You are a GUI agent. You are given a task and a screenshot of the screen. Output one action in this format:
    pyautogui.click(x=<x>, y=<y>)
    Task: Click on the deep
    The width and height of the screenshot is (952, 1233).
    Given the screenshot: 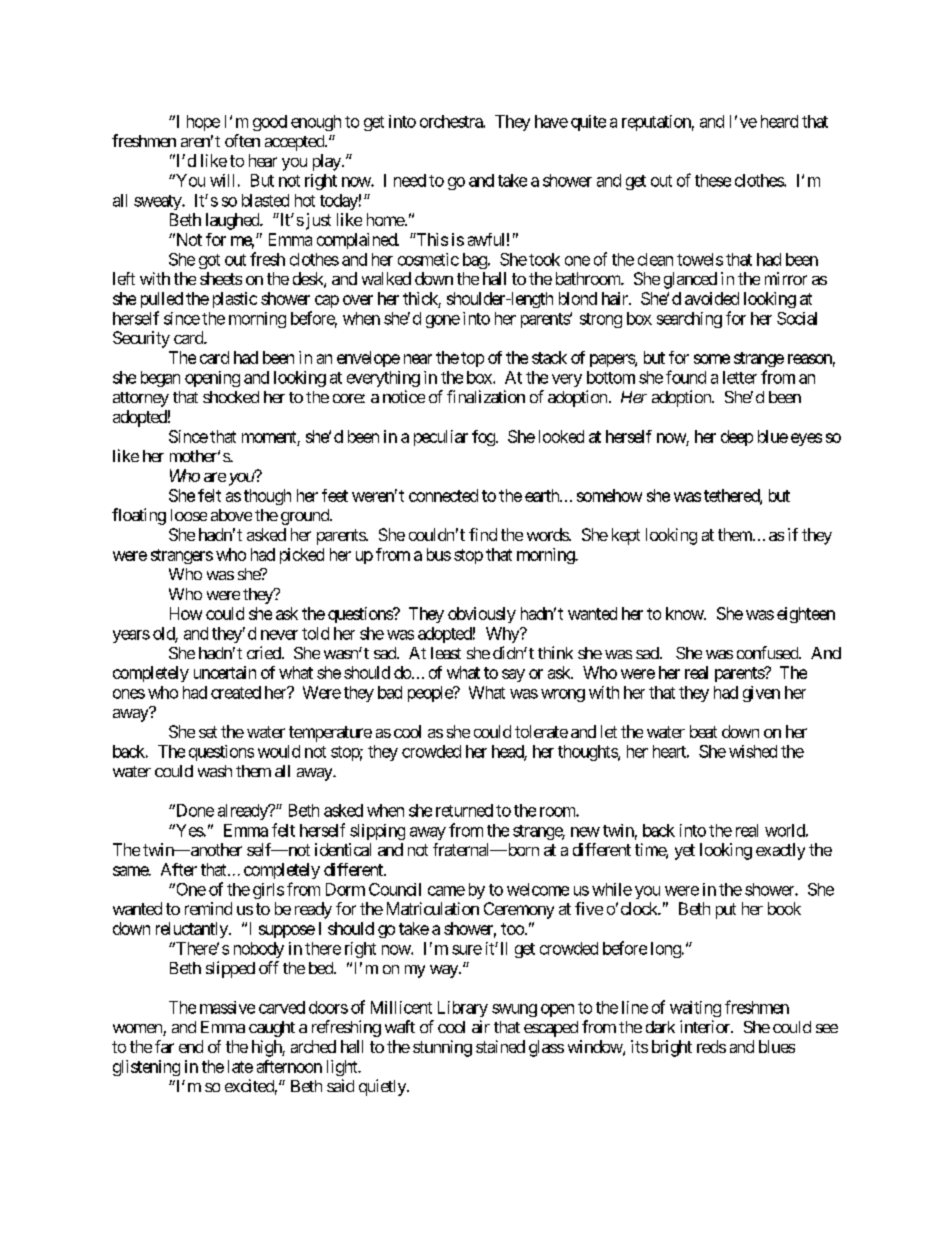 What is the action you would take?
    pyautogui.click(x=737, y=438)
